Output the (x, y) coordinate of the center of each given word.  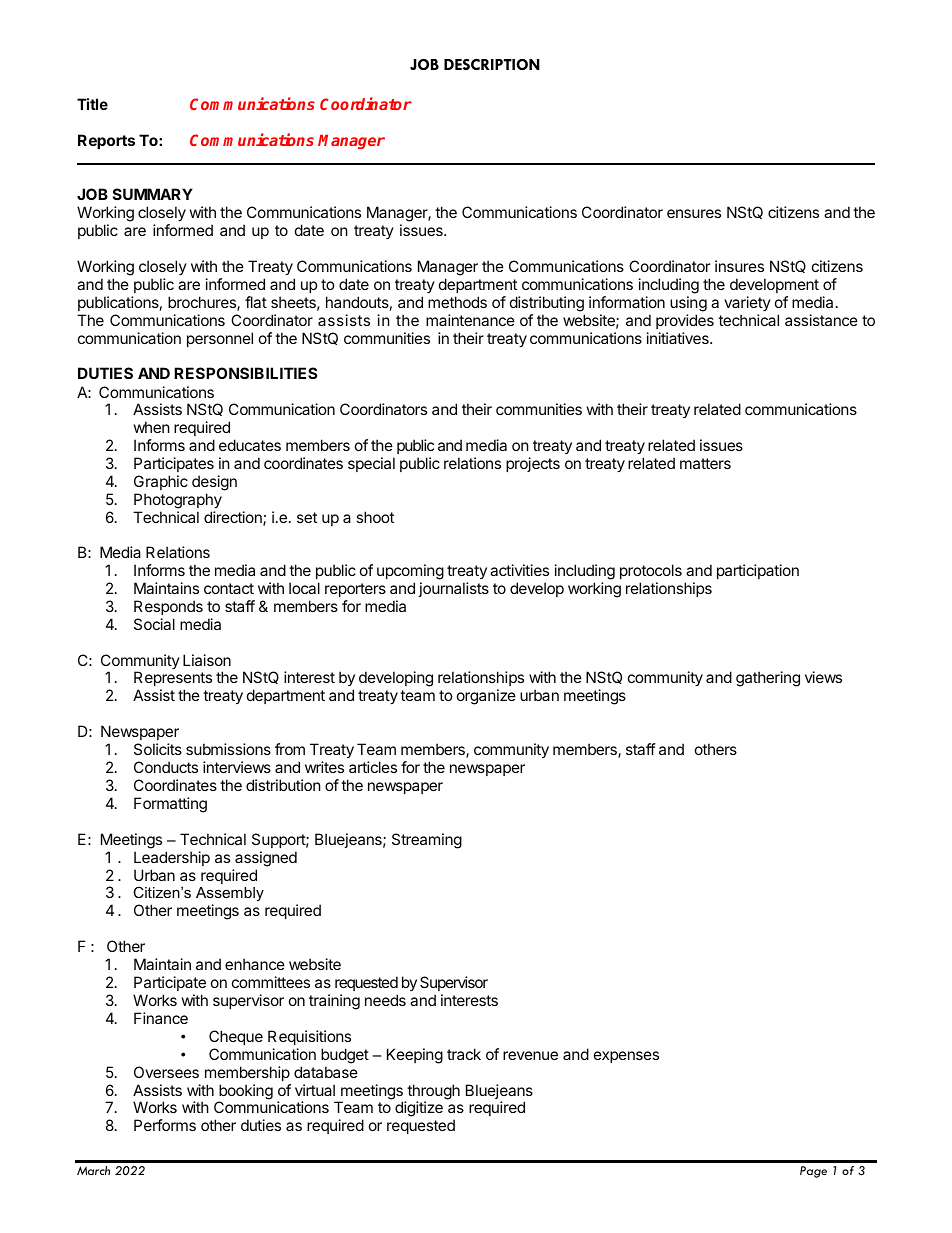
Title (92, 104)
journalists (453, 589)
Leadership (172, 858)
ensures (694, 213)
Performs (165, 1125)
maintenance (470, 320)
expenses (626, 1057)
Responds (168, 607)
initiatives (679, 338)
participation (758, 571)
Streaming (427, 841)
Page (813, 1172)
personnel (220, 339)
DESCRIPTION (492, 64)
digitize (419, 1109)
